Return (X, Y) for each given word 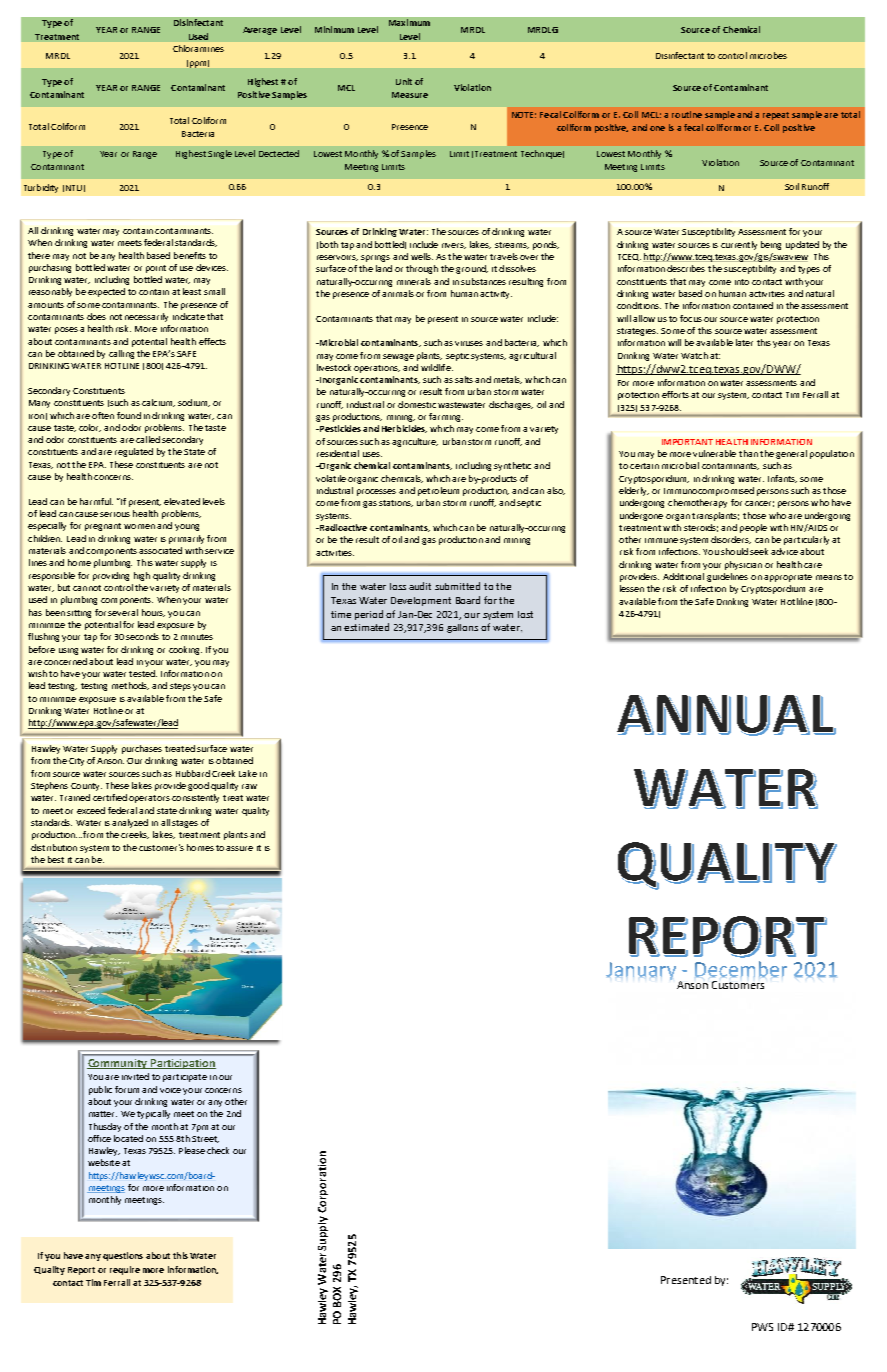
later (744, 342)
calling (121, 354)
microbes (768, 55)
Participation (182, 1064)
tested (143, 673)
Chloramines (198, 48)
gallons (462, 628)
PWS (762, 1327)
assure (239, 848)
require (125, 1270)
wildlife (437, 367)
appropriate (788, 578)
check (218, 1150)
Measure (410, 95)
